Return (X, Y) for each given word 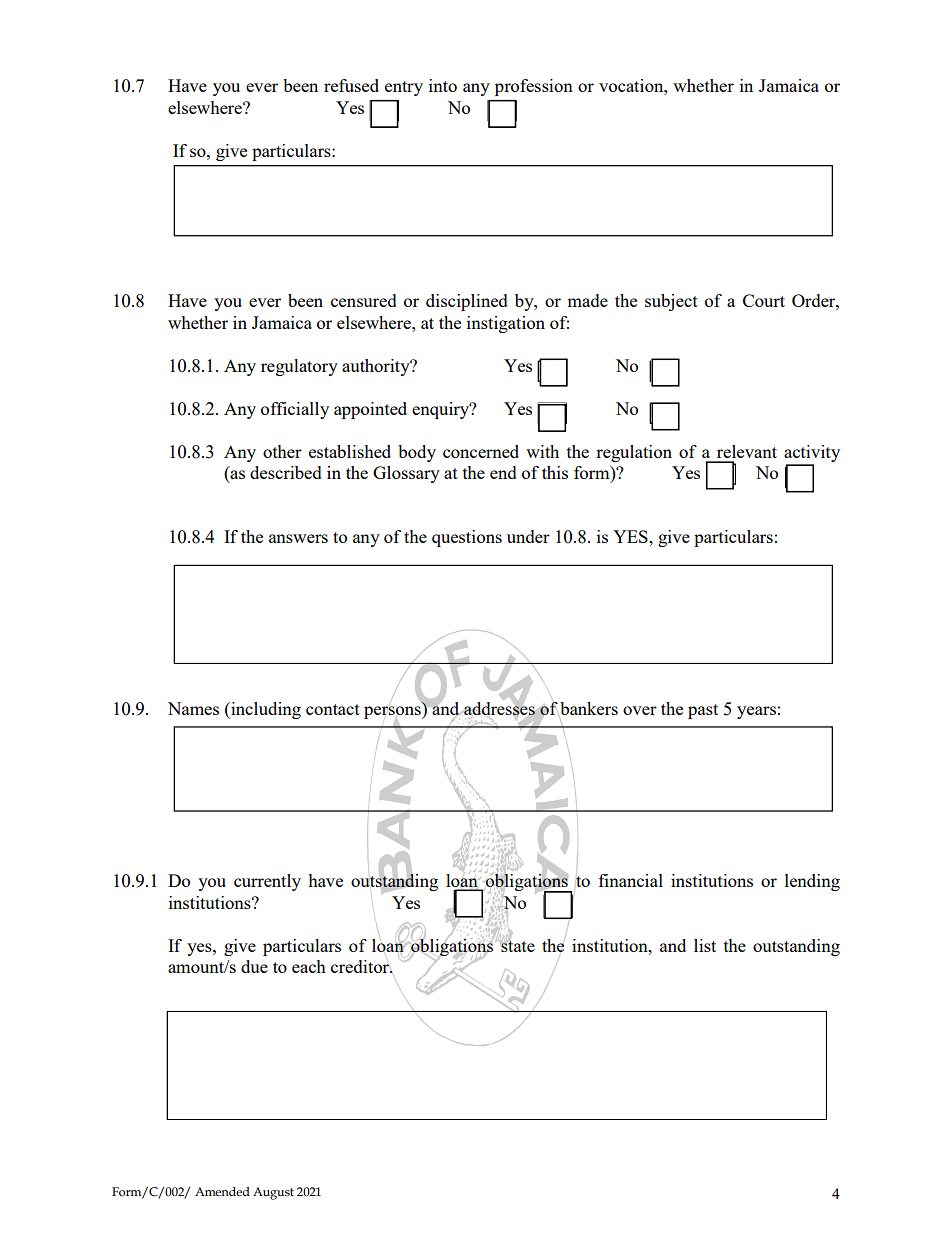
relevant (747, 451)
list (705, 945)
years (756, 712)
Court (764, 300)
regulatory (299, 367)
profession (534, 87)
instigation (506, 324)
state (517, 945)
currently (267, 882)
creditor (361, 966)
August (273, 1193)
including (265, 710)
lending (812, 882)
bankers (588, 709)
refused (351, 85)
